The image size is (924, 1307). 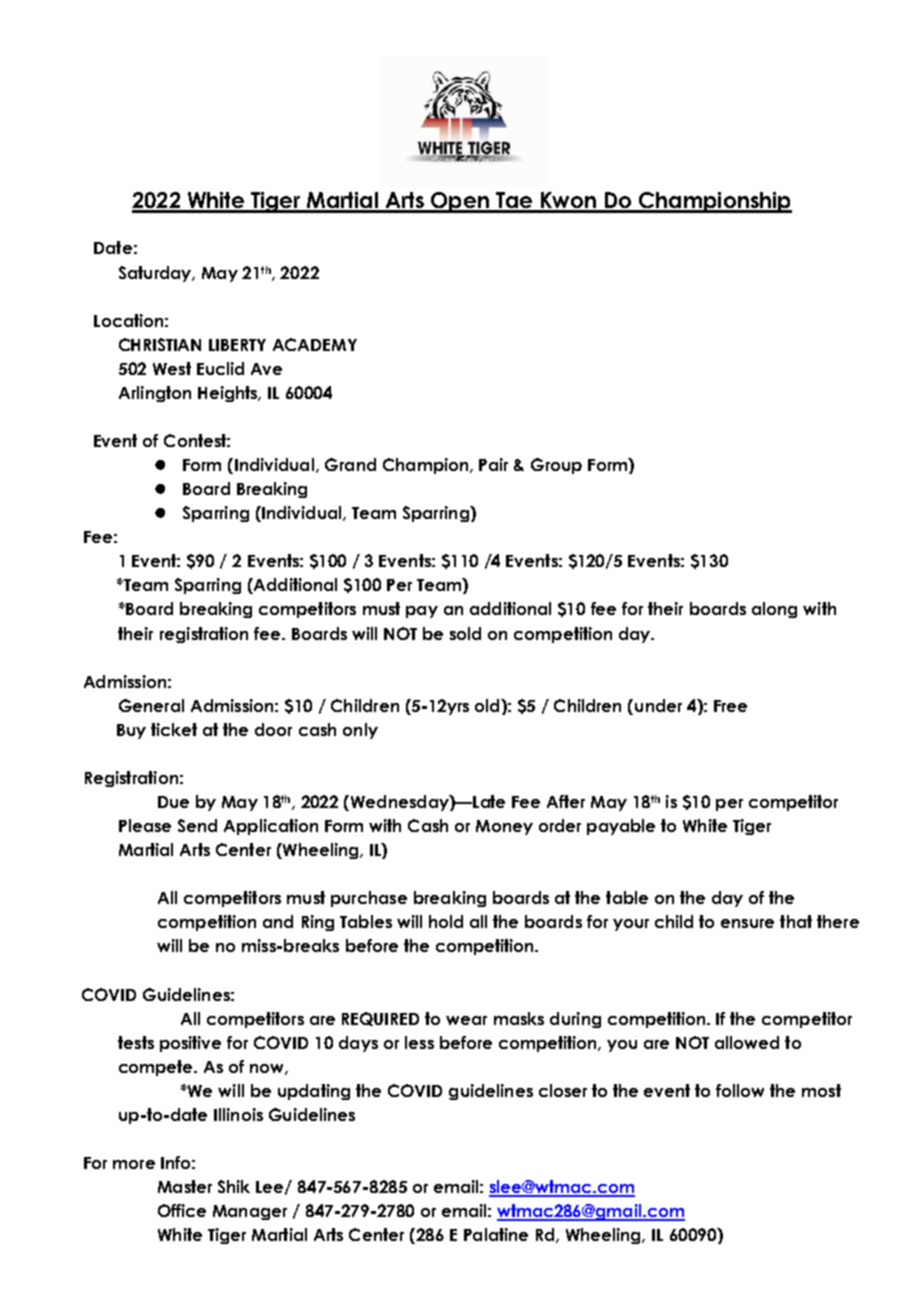 I want to click on ensure, so click(x=747, y=923).
